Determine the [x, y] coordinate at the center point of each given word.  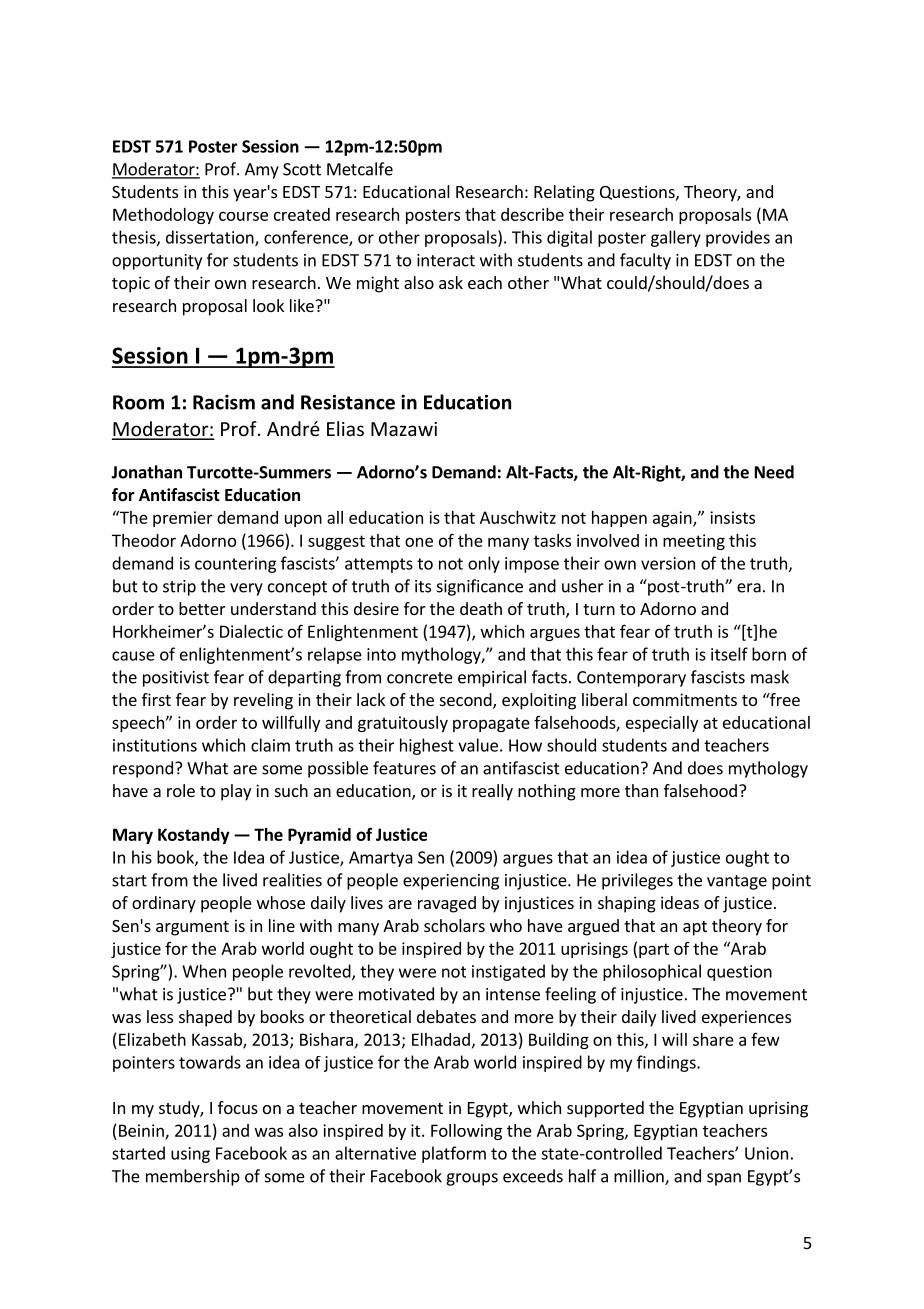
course [243, 216]
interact [446, 260]
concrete [420, 678]
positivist [176, 679]
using [190, 1155]
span [724, 1179]
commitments [685, 699]
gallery [676, 238]
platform [454, 1154]
